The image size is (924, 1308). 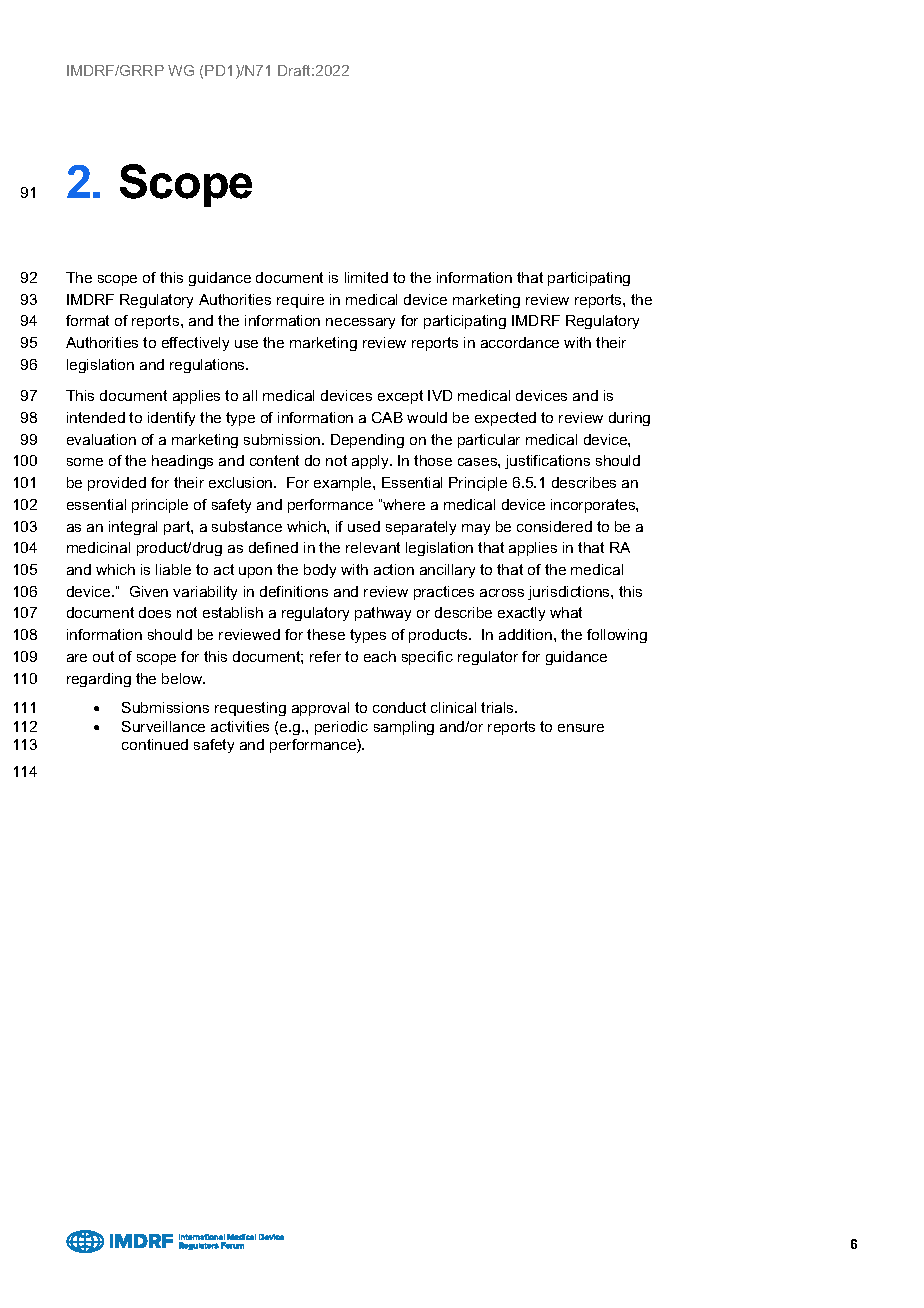 What do you see at coordinates (364, 526) in the page?
I see `used` at bounding box center [364, 526].
